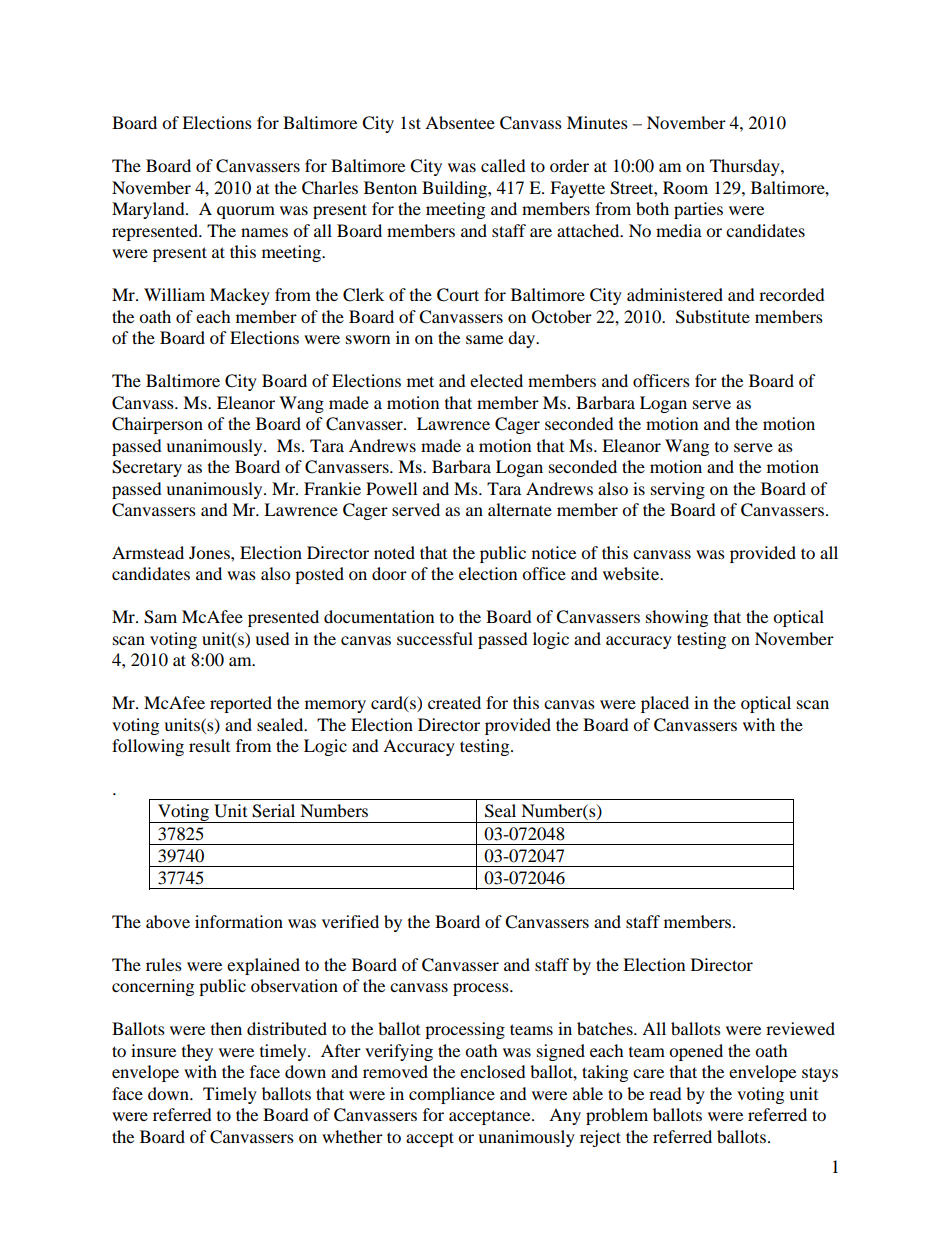  I want to click on Serial, so click(273, 811).
